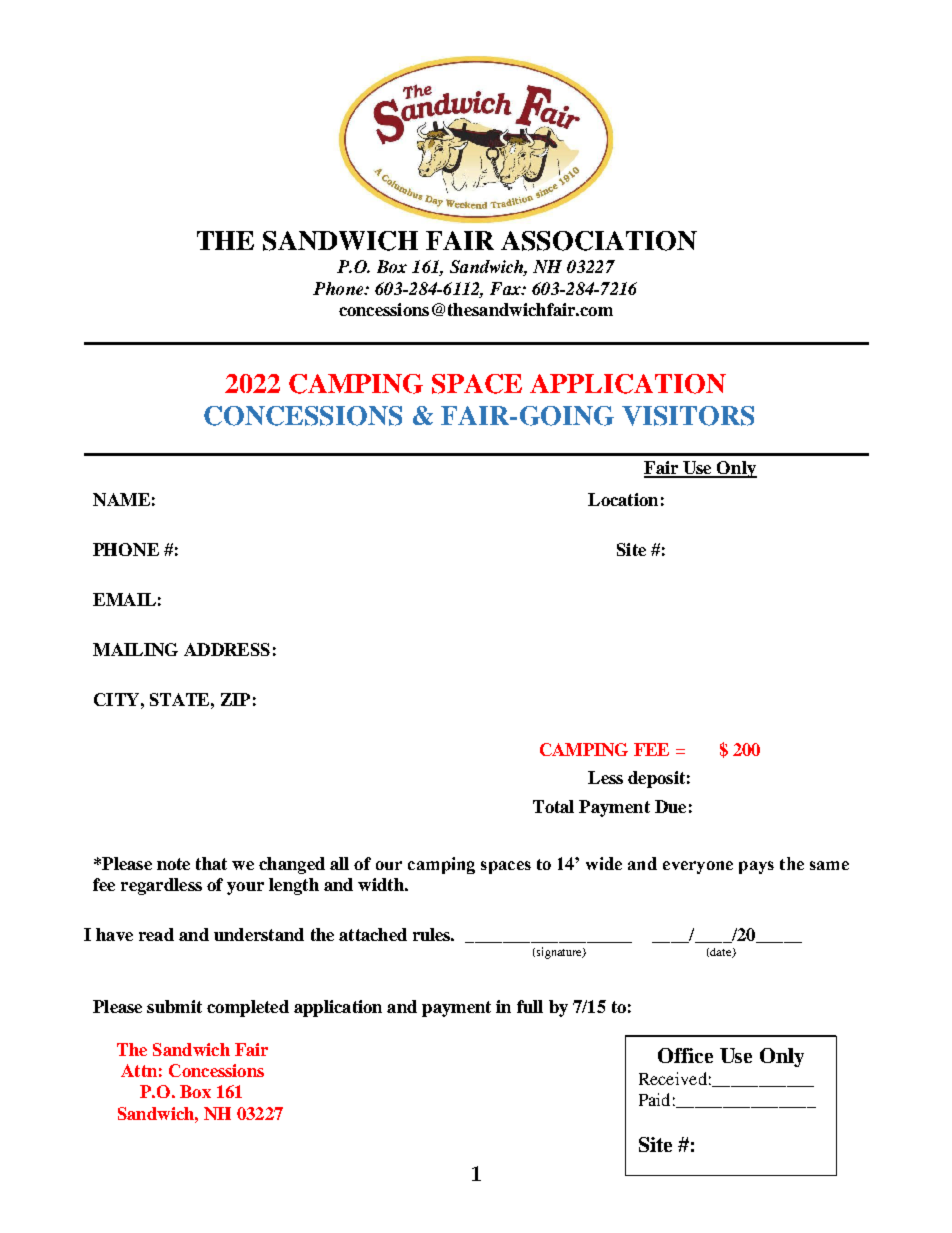  I want to click on that, so click(211, 863).
